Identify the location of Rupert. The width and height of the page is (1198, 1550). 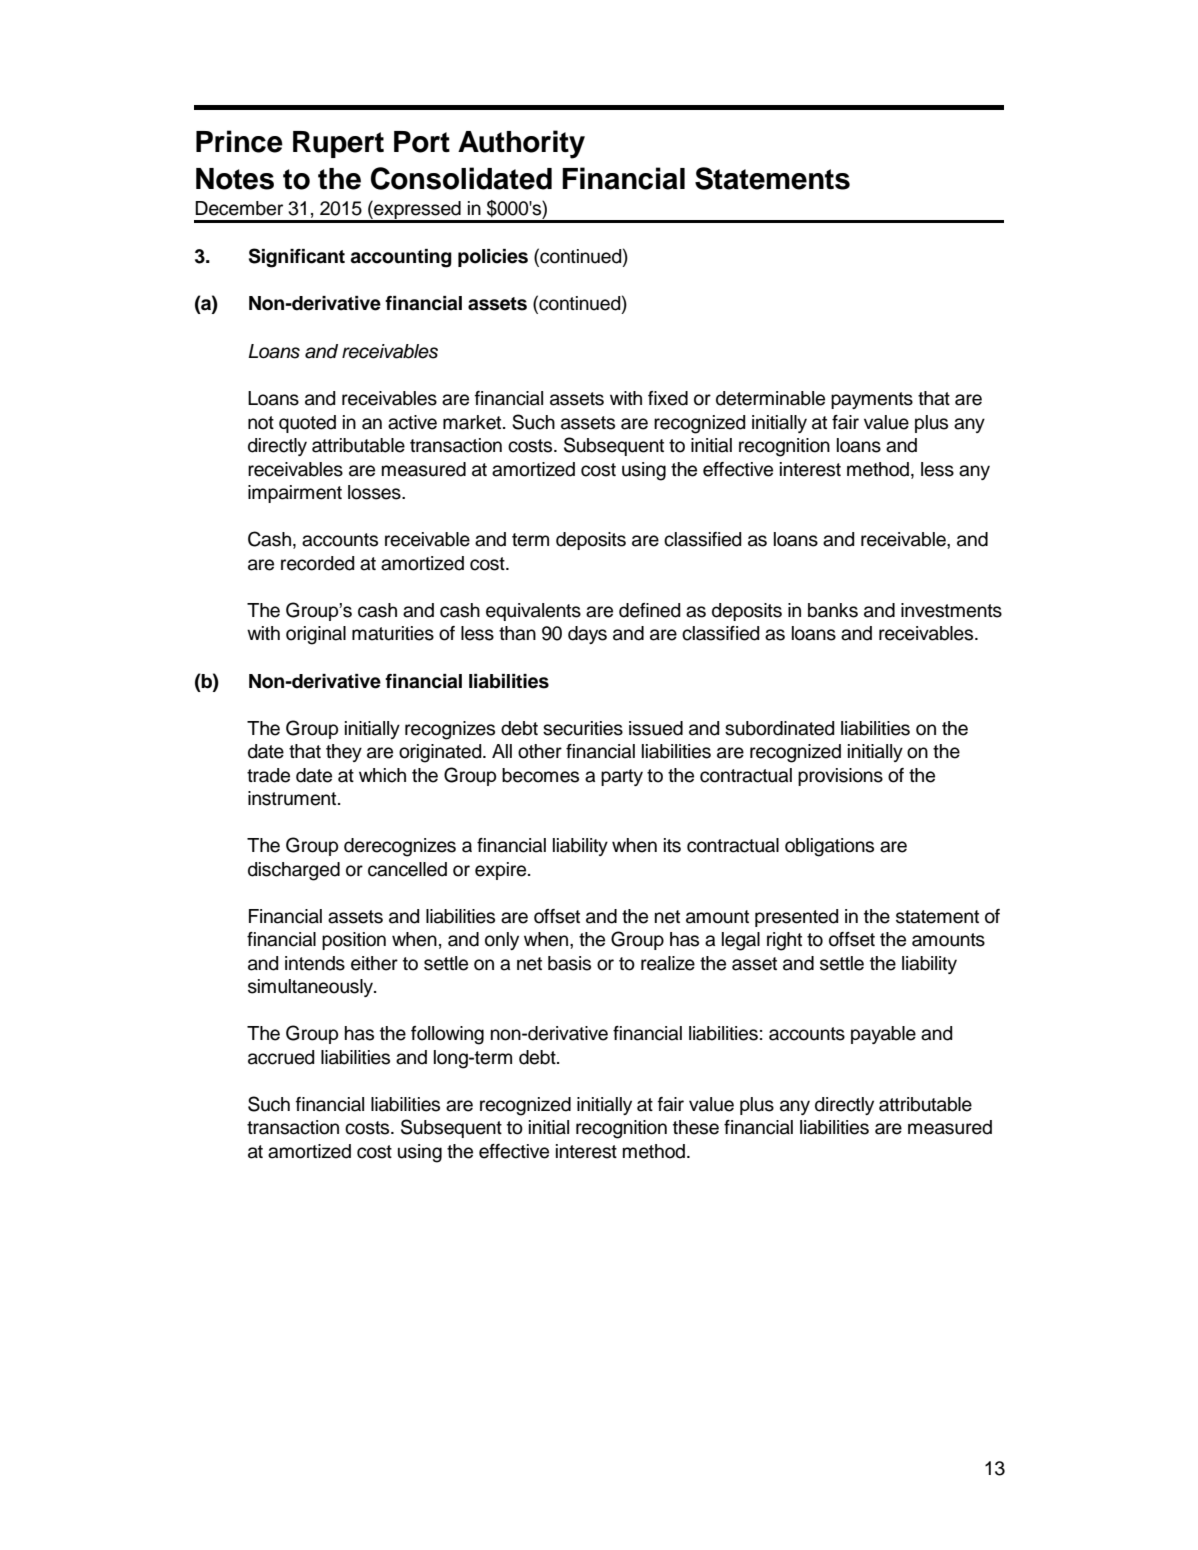
(338, 144).
